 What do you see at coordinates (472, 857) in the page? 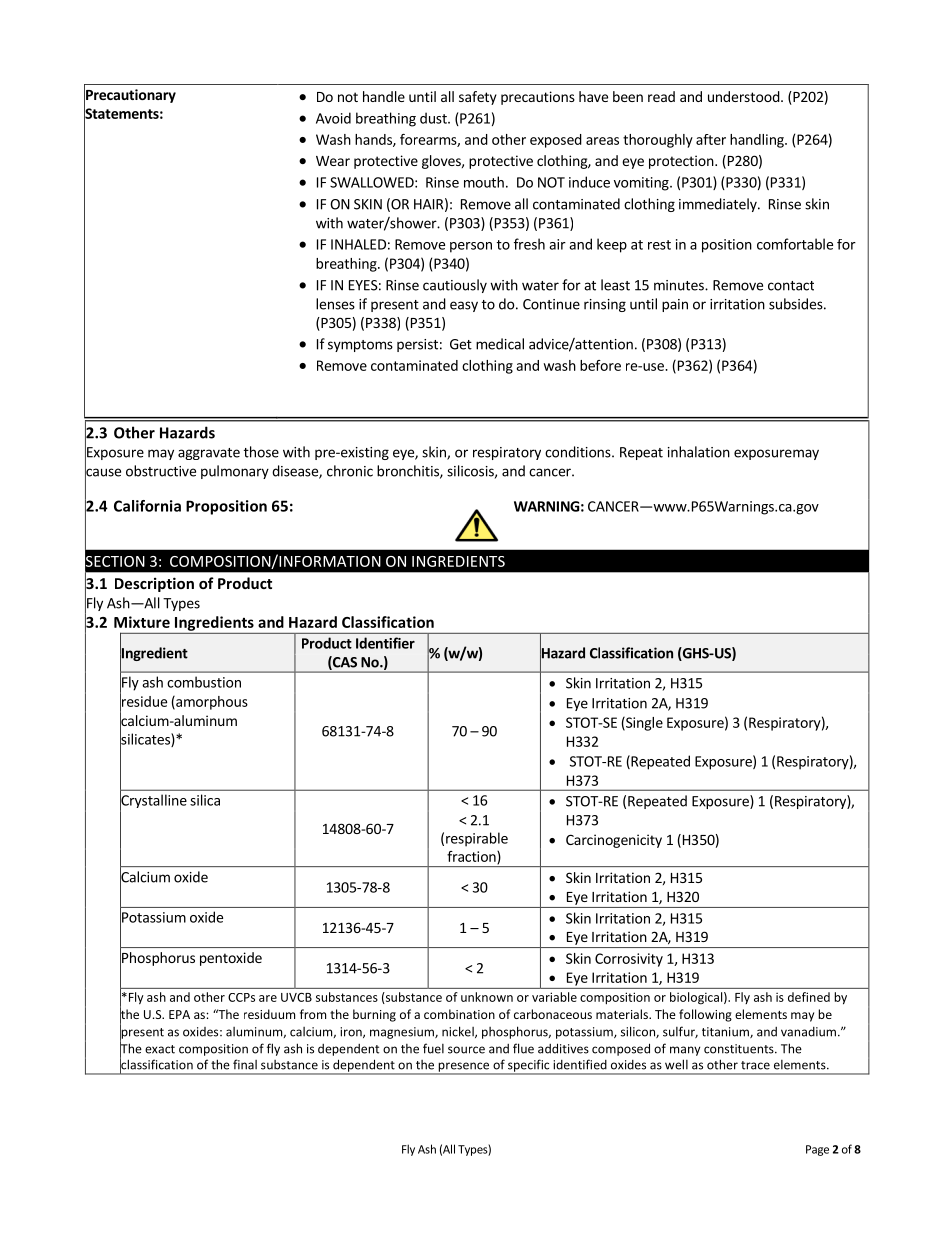
I see `fraction` at bounding box center [472, 857].
